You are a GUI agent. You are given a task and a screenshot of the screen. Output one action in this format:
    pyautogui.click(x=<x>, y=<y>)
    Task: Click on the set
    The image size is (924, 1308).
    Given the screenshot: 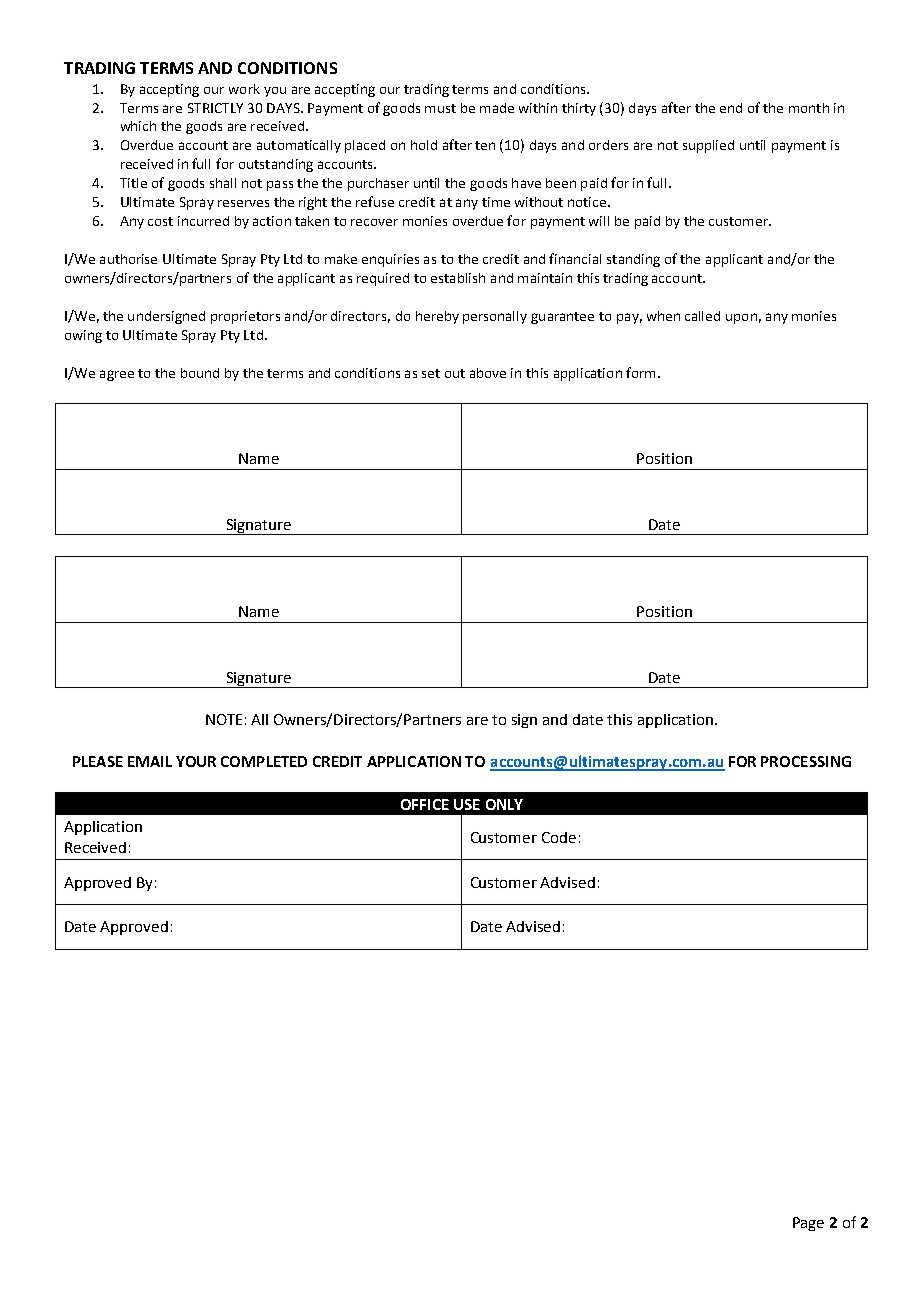 What is the action you would take?
    pyautogui.click(x=431, y=373)
